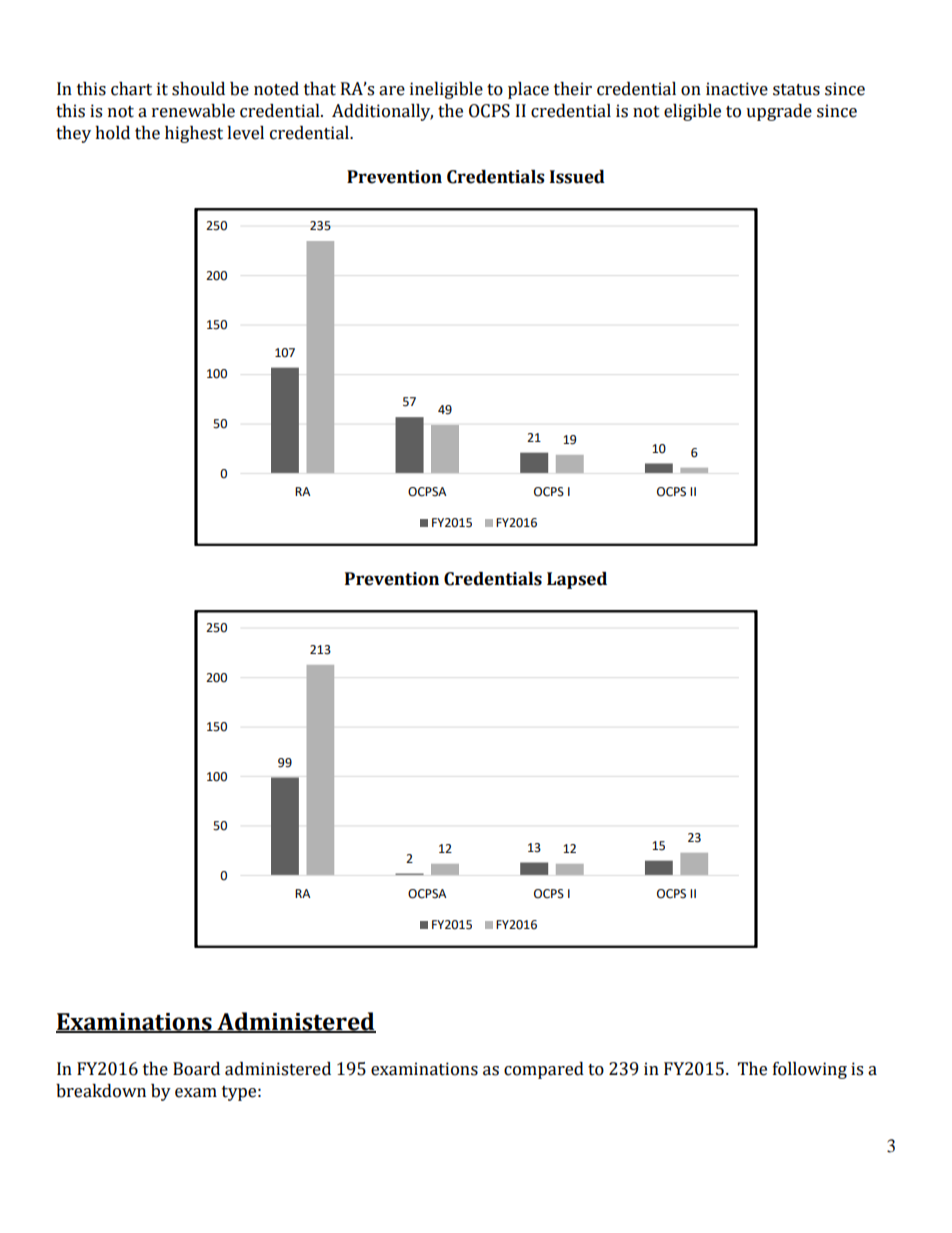 The height and width of the screenshot is (1233, 952). I want to click on Board, so click(196, 1069).
